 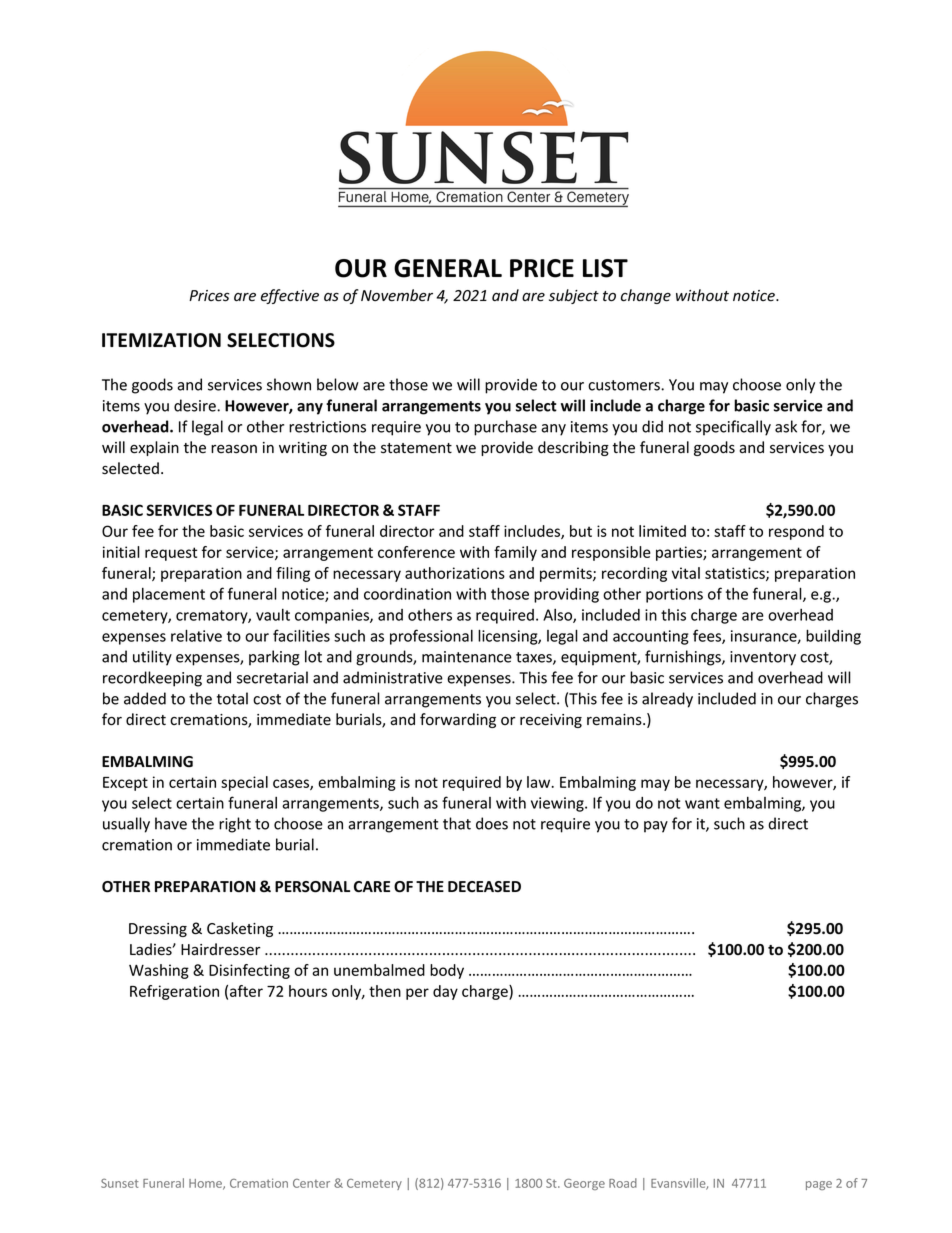 I want to click on forwarding, so click(x=458, y=720).
